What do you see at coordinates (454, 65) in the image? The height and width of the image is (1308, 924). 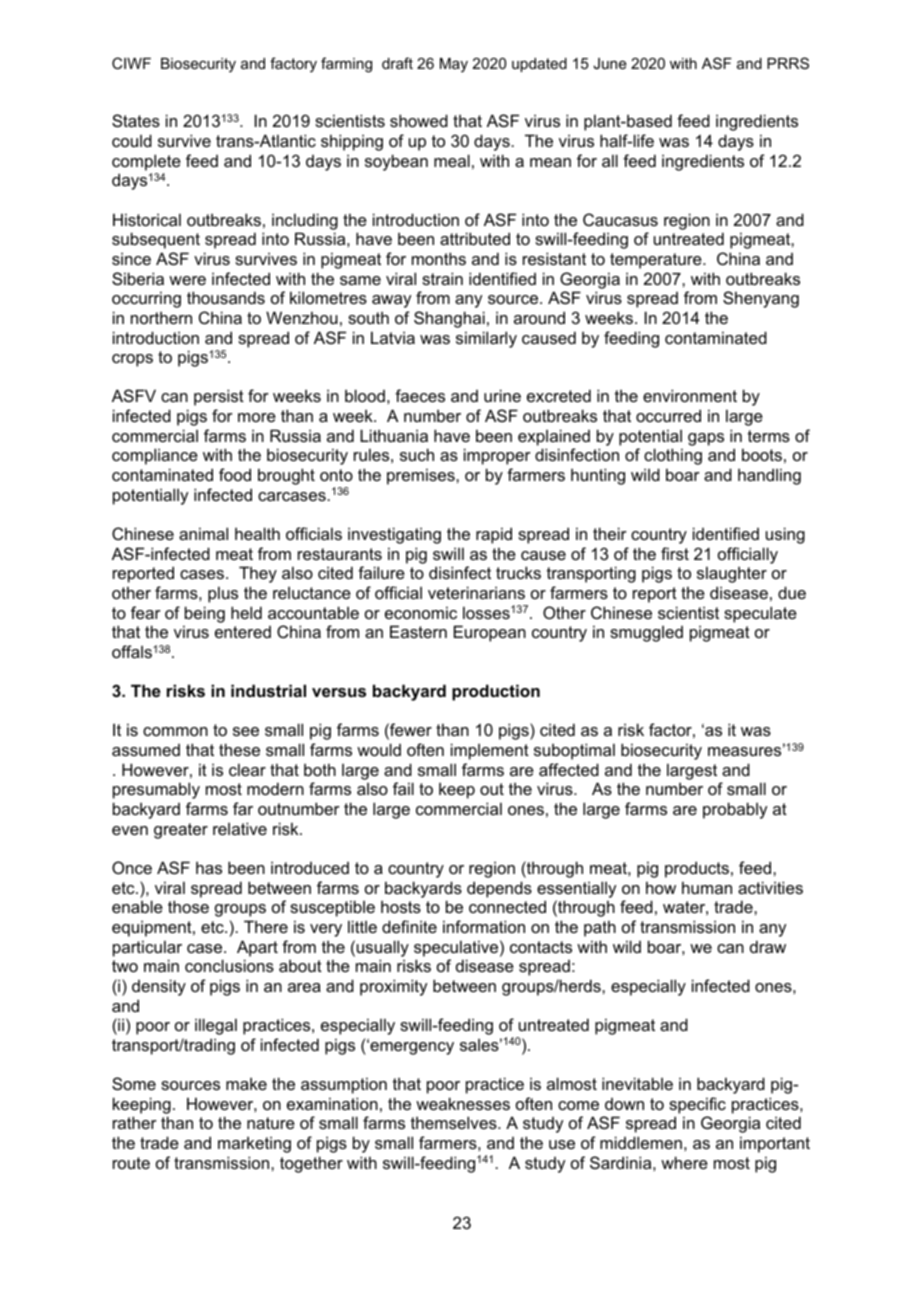 I see `May` at bounding box center [454, 65].
